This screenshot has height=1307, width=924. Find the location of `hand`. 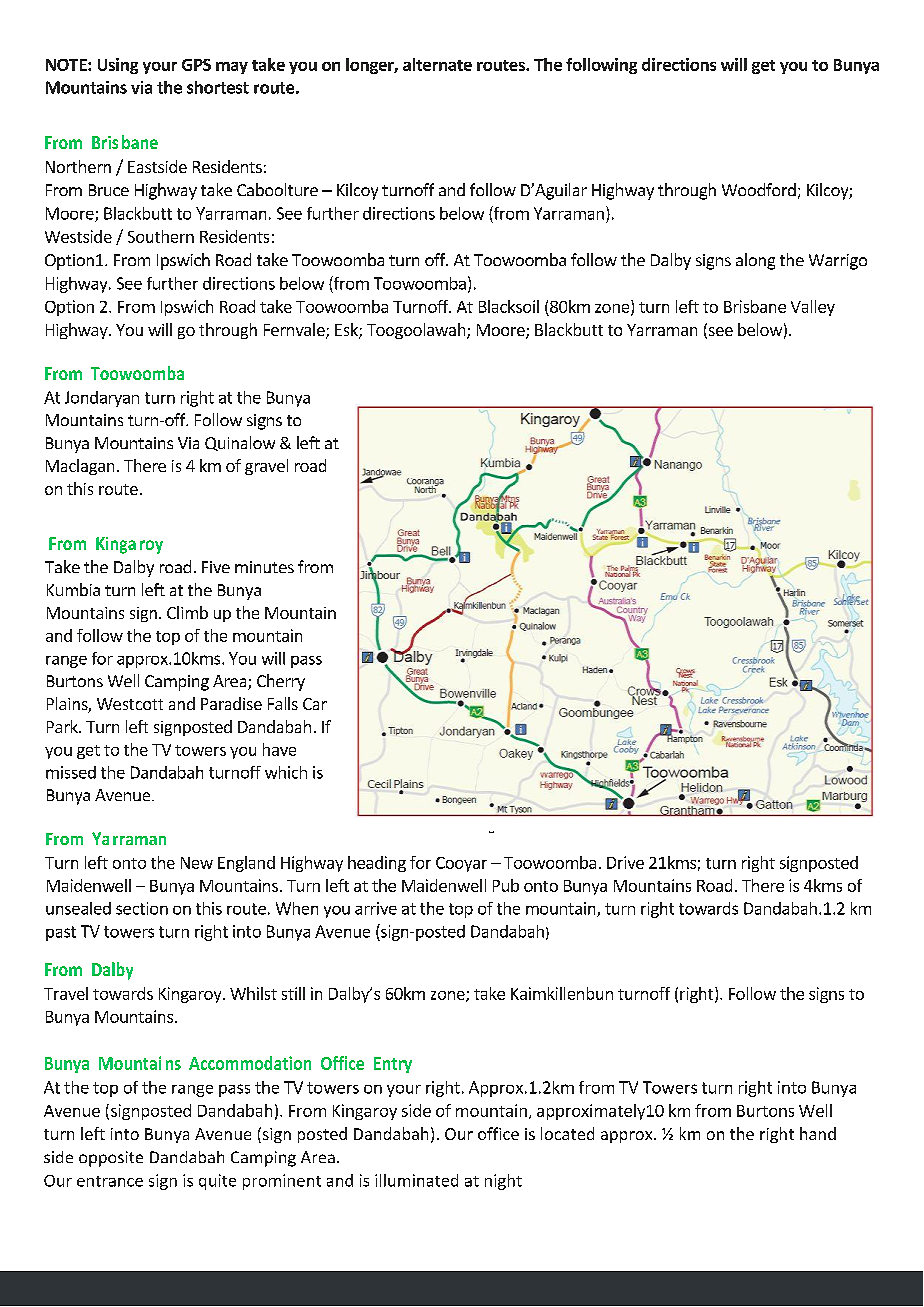

hand is located at coordinates (818, 1133).
